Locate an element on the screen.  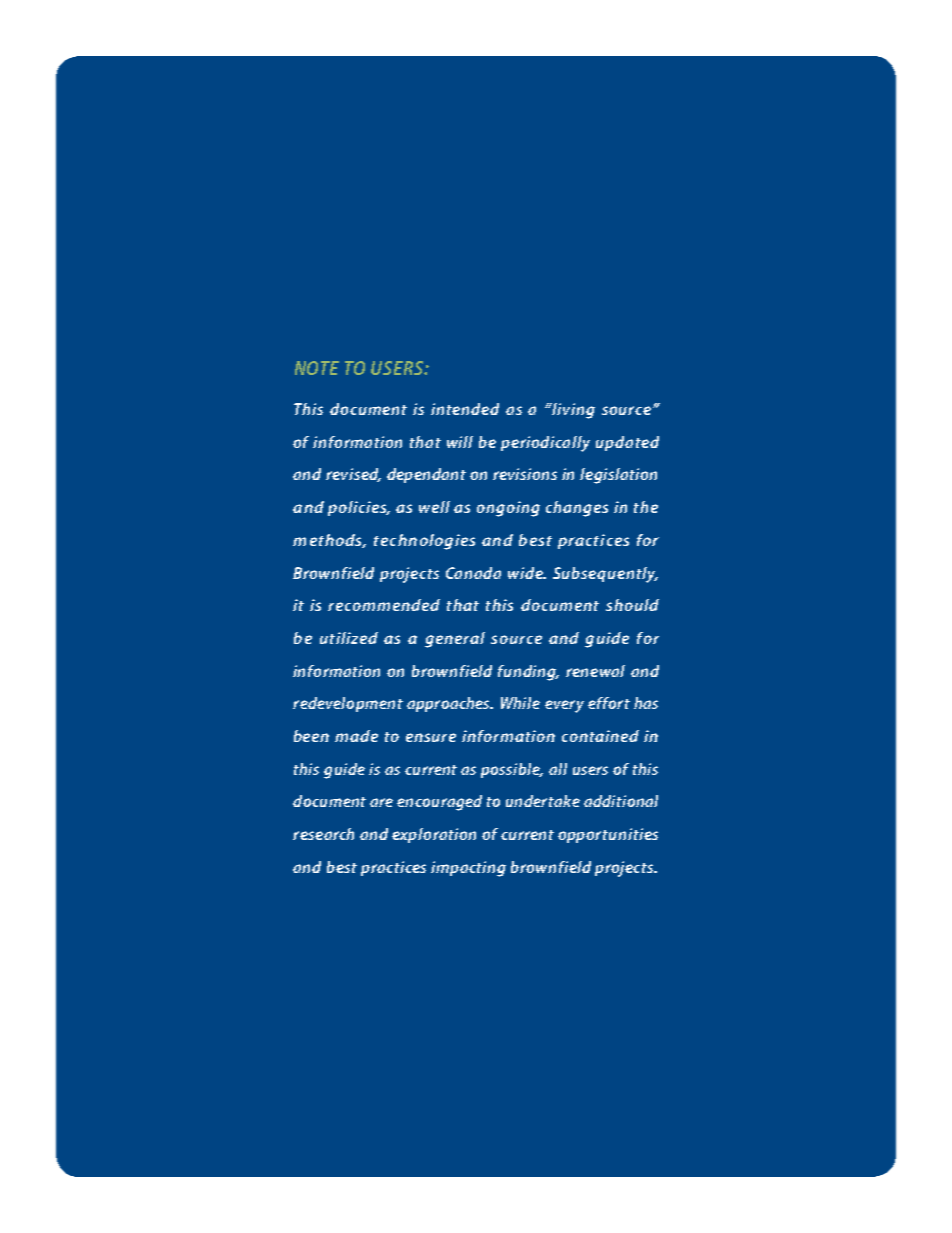
ongoing is located at coordinates (508, 509).
